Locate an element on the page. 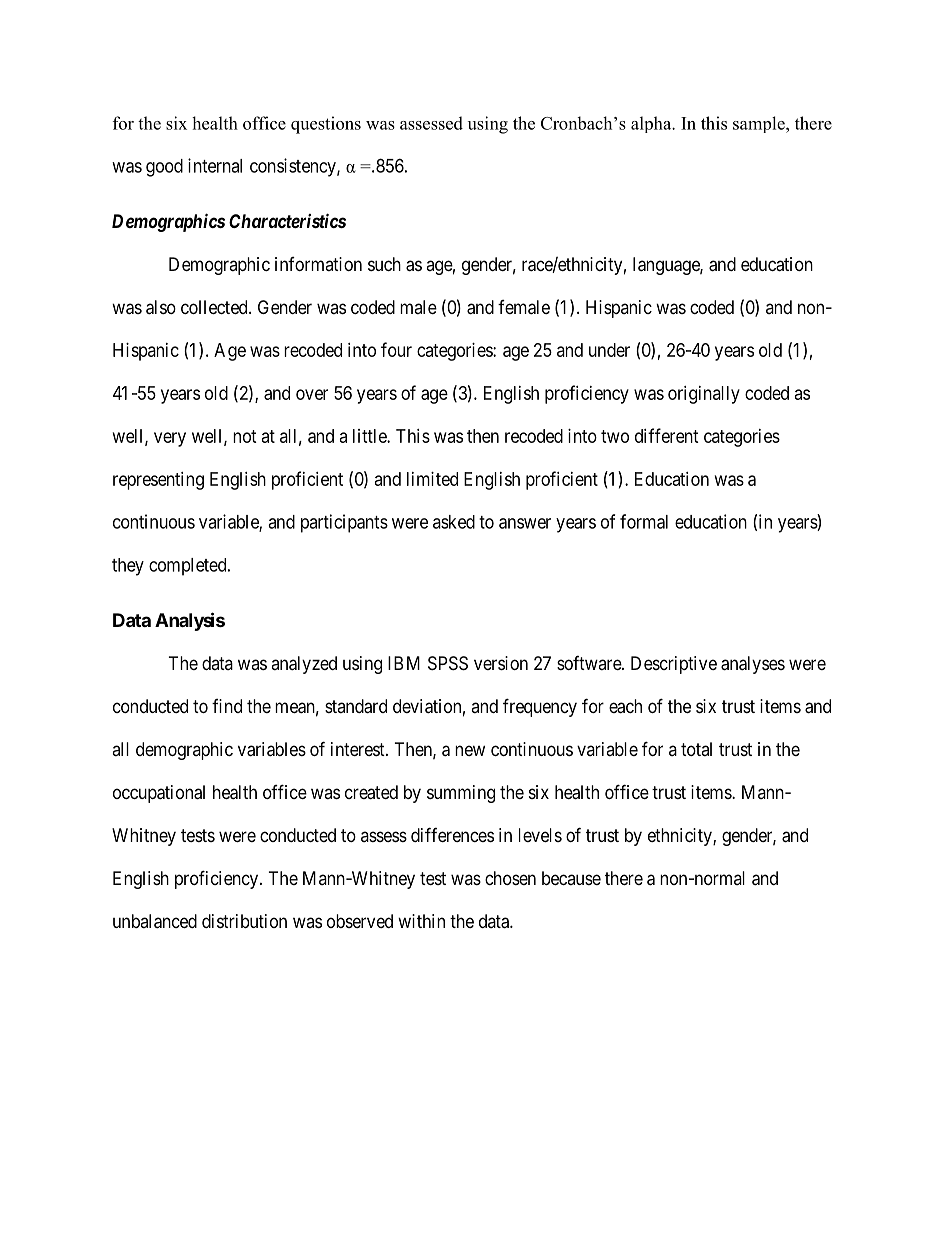  each is located at coordinates (625, 706).
